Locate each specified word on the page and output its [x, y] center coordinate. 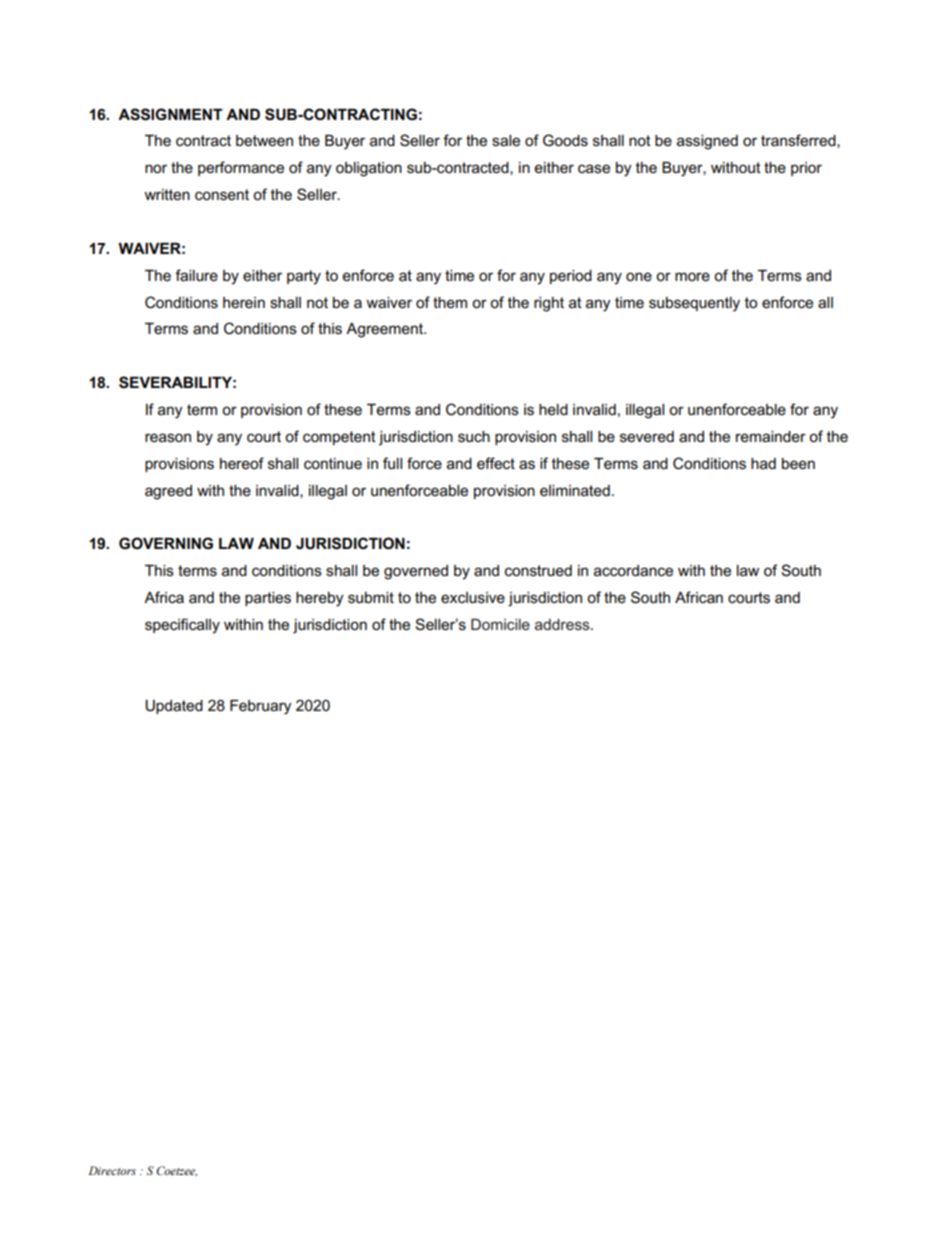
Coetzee [176, 1171]
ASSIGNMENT [170, 114]
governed [416, 572]
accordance [633, 570]
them [450, 302]
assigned [707, 142]
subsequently [694, 304]
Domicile [500, 624]
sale [506, 140]
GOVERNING [166, 543]
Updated [174, 707]
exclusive [473, 597]
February [261, 707]
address [563, 624]
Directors [112, 1170]
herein [244, 302]
